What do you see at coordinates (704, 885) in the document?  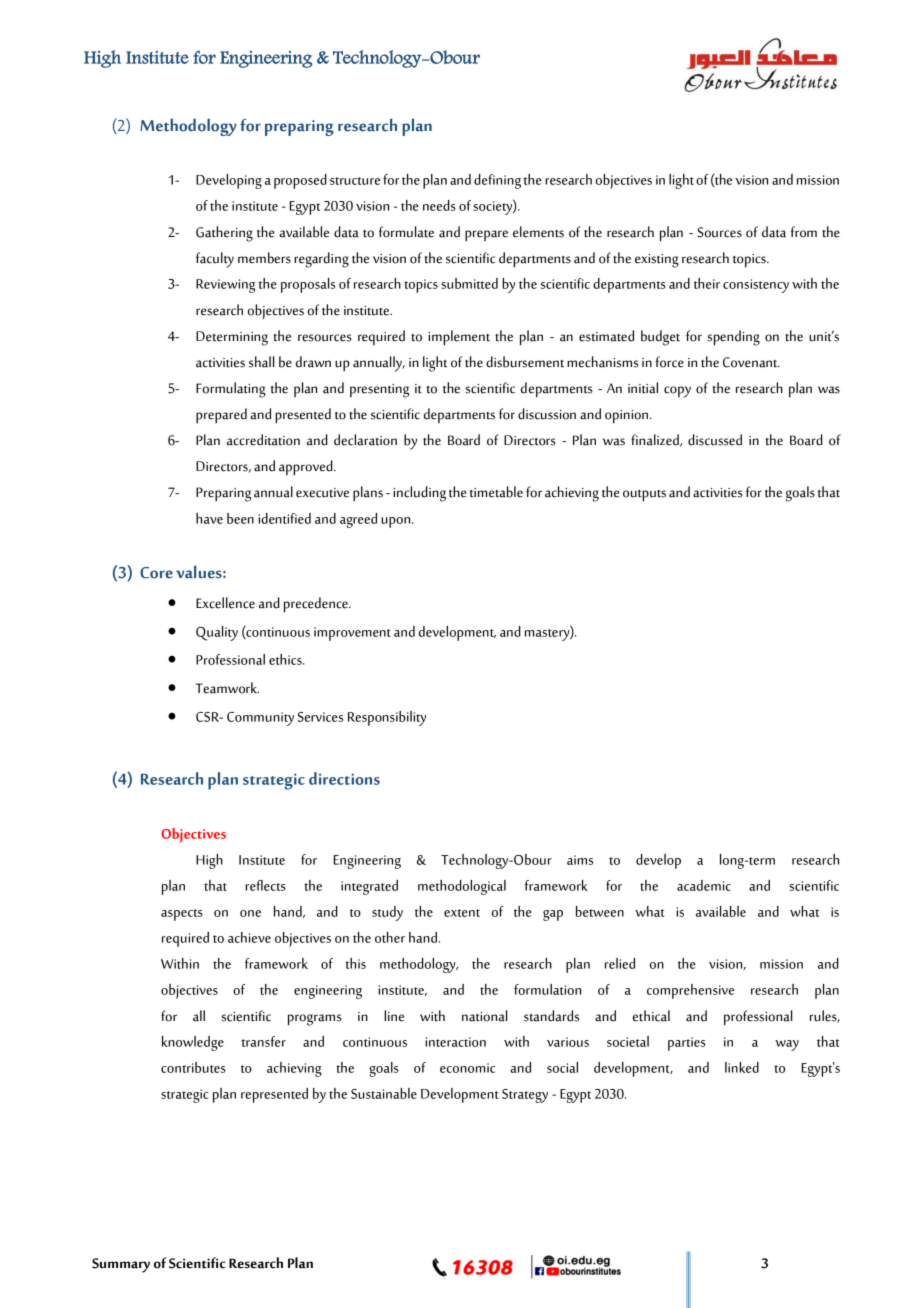 I see `academic` at bounding box center [704, 885].
